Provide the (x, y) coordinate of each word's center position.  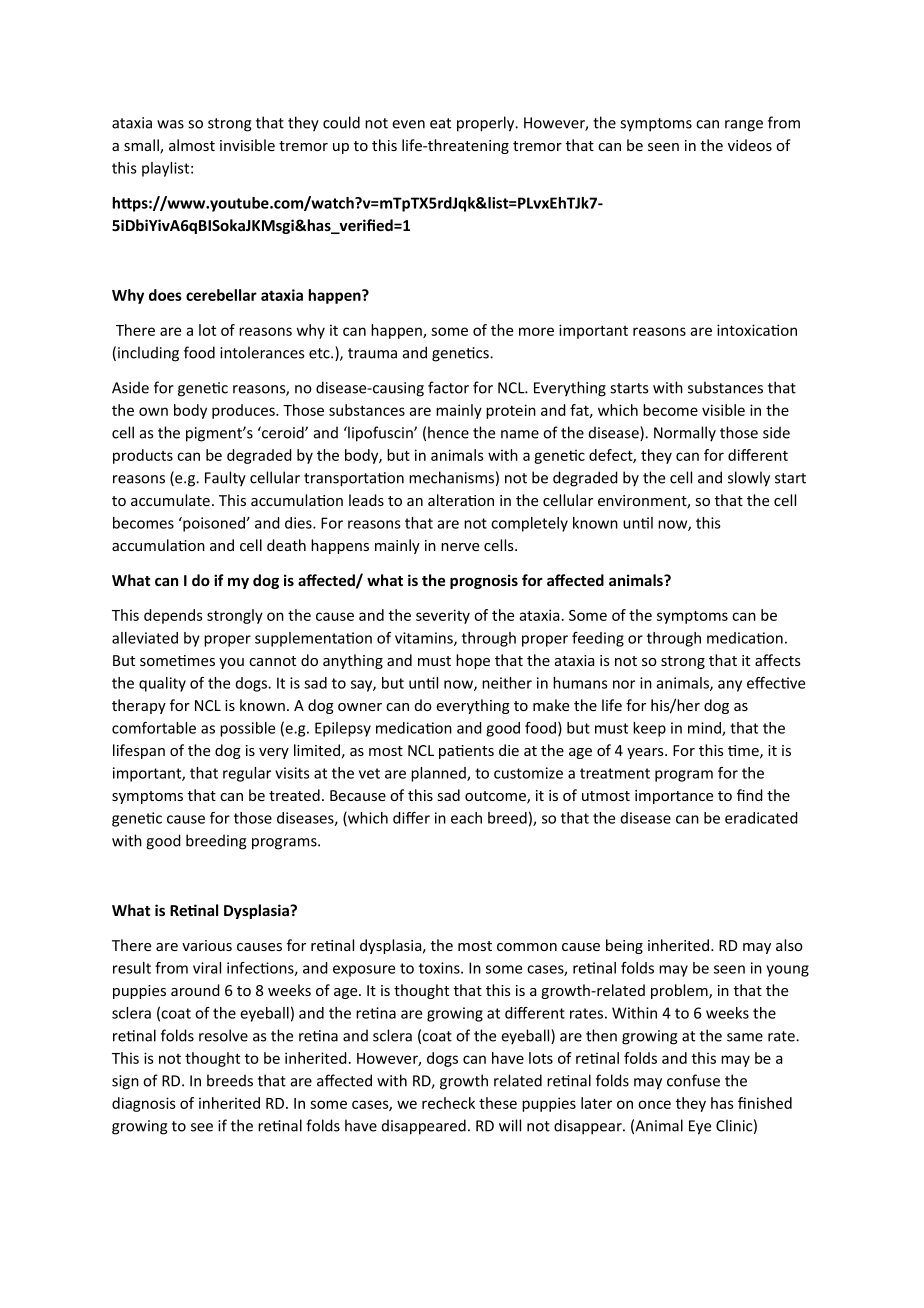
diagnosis (144, 1104)
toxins (440, 968)
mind (705, 729)
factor (448, 387)
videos (750, 145)
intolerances (262, 352)
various (207, 945)
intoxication (757, 330)
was (170, 124)
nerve (460, 547)
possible (247, 729)
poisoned (214, 524)
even (408, 124)
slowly (749, 479)
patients (466, 752)
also (789, 945)
